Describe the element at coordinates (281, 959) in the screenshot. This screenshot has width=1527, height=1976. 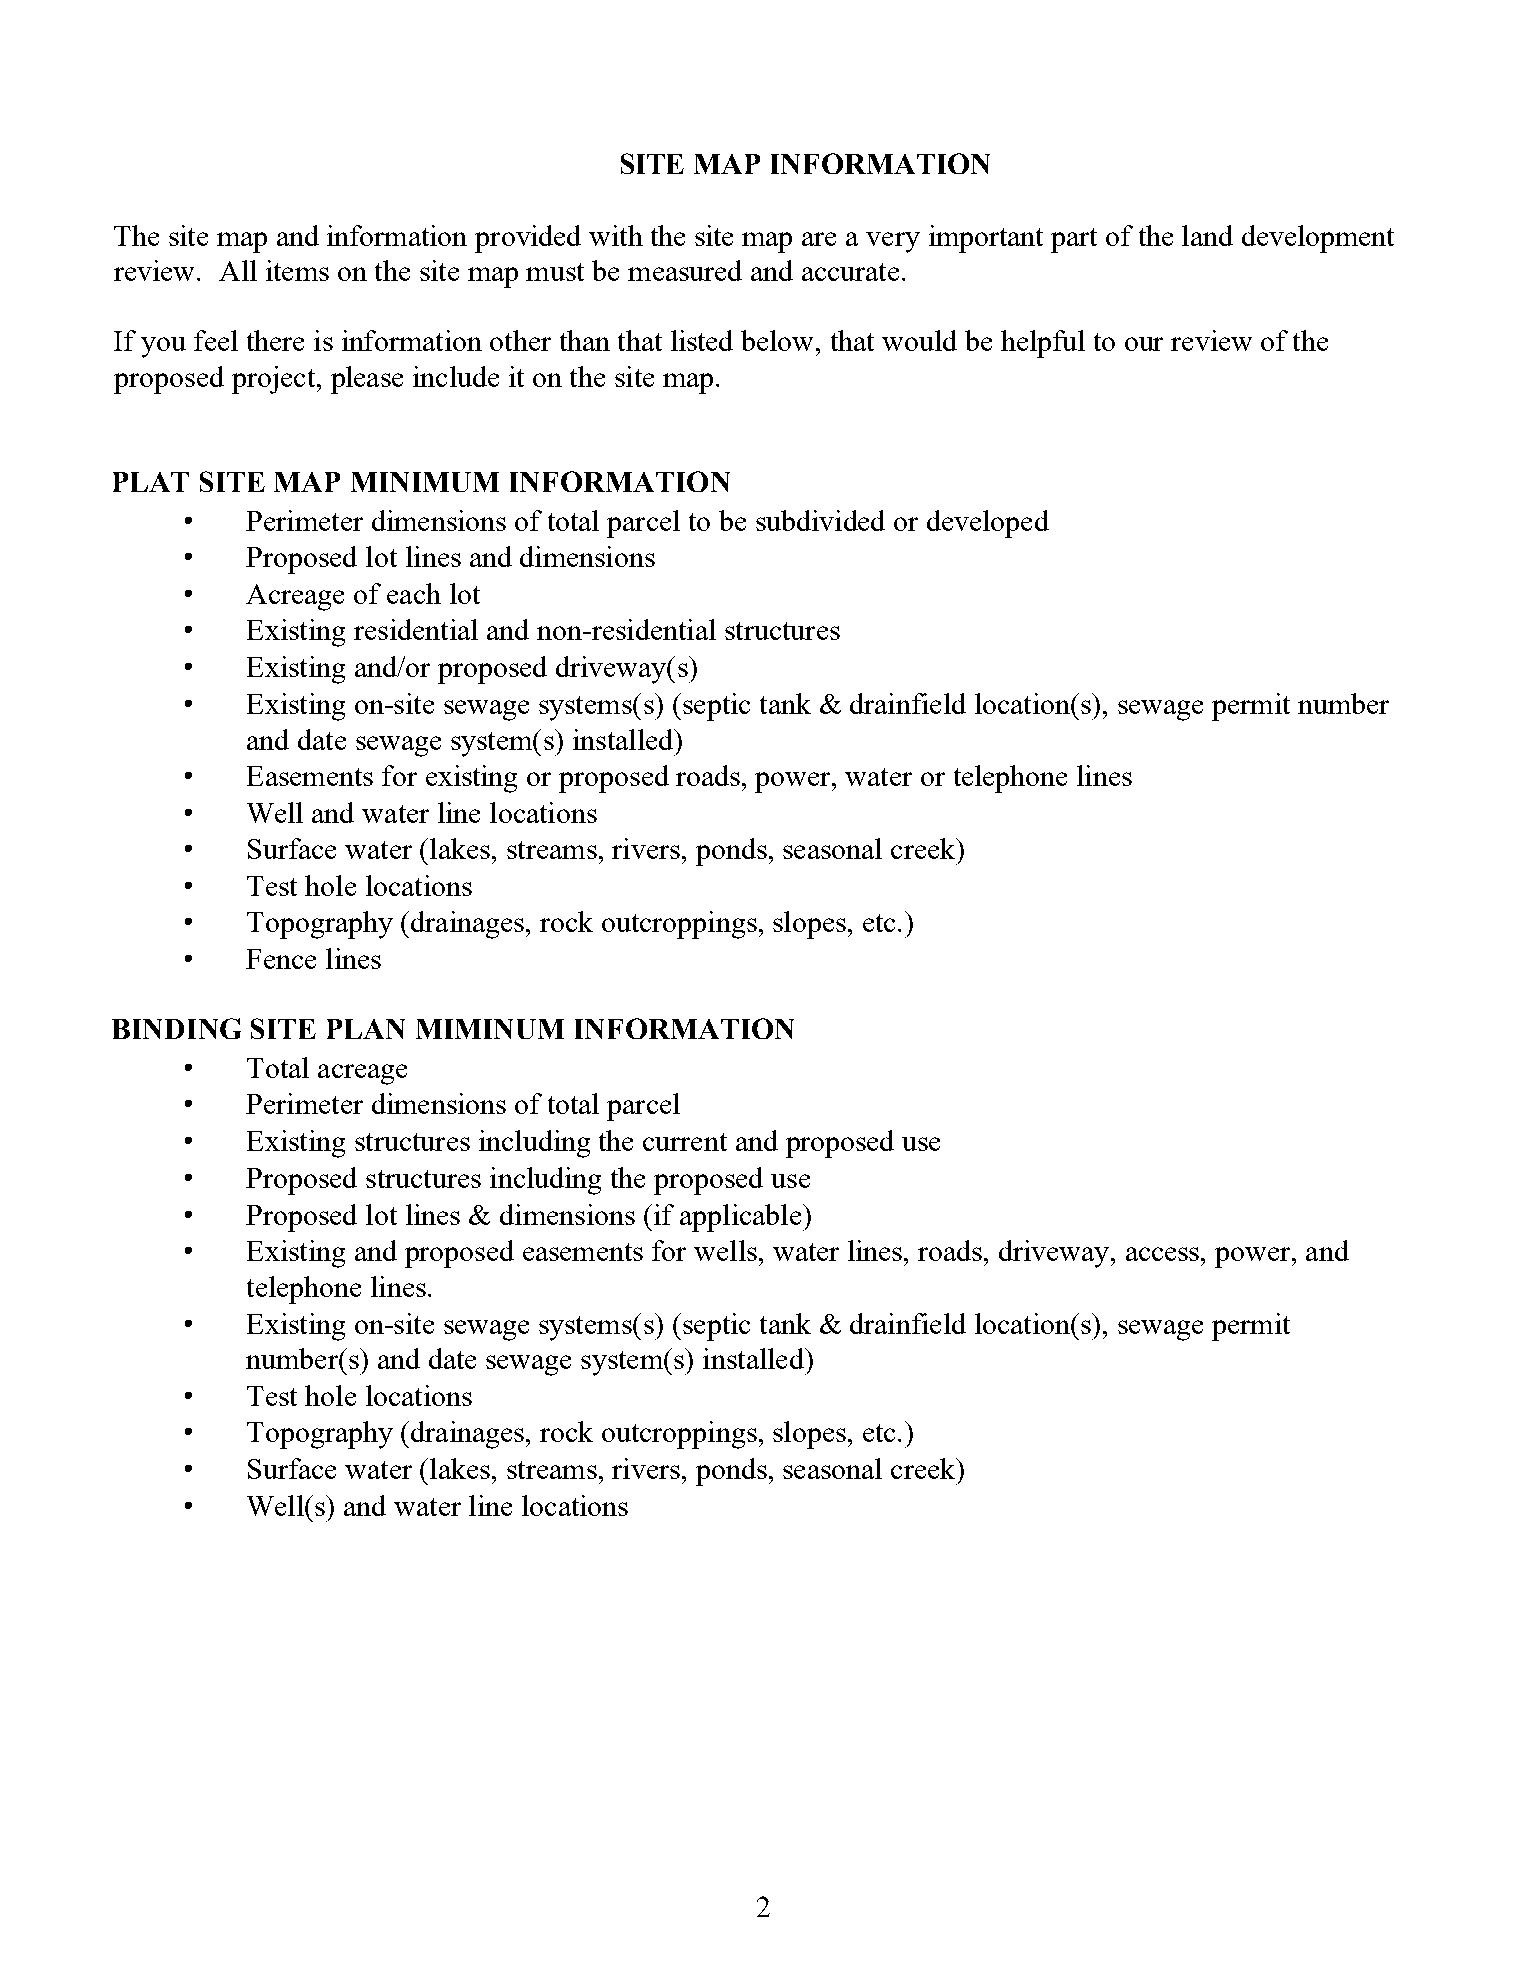
I see `Fence` at that location.
